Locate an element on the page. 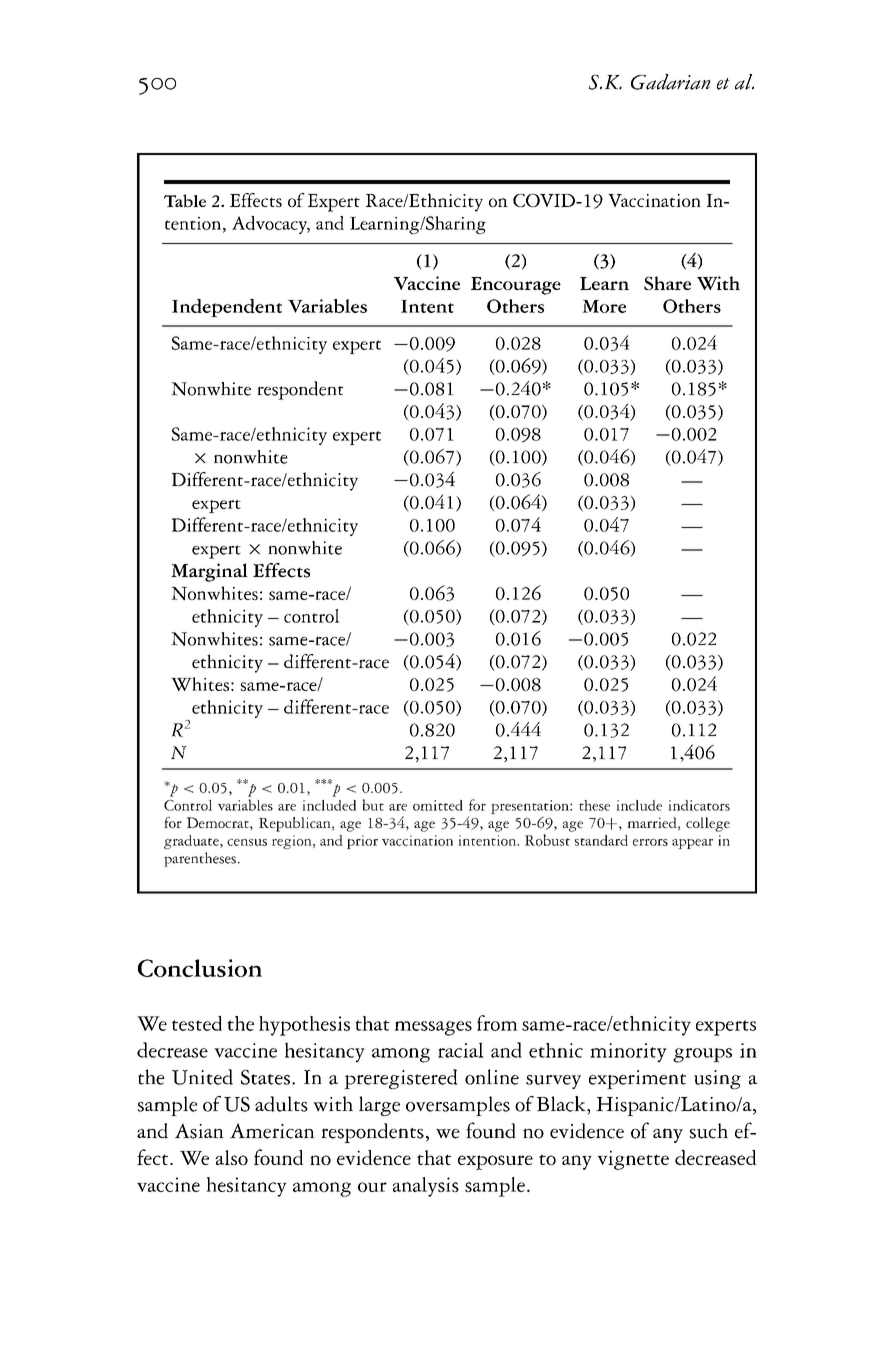 This document has width=896, height=1345. Table is located at coordinates (185, 201).
